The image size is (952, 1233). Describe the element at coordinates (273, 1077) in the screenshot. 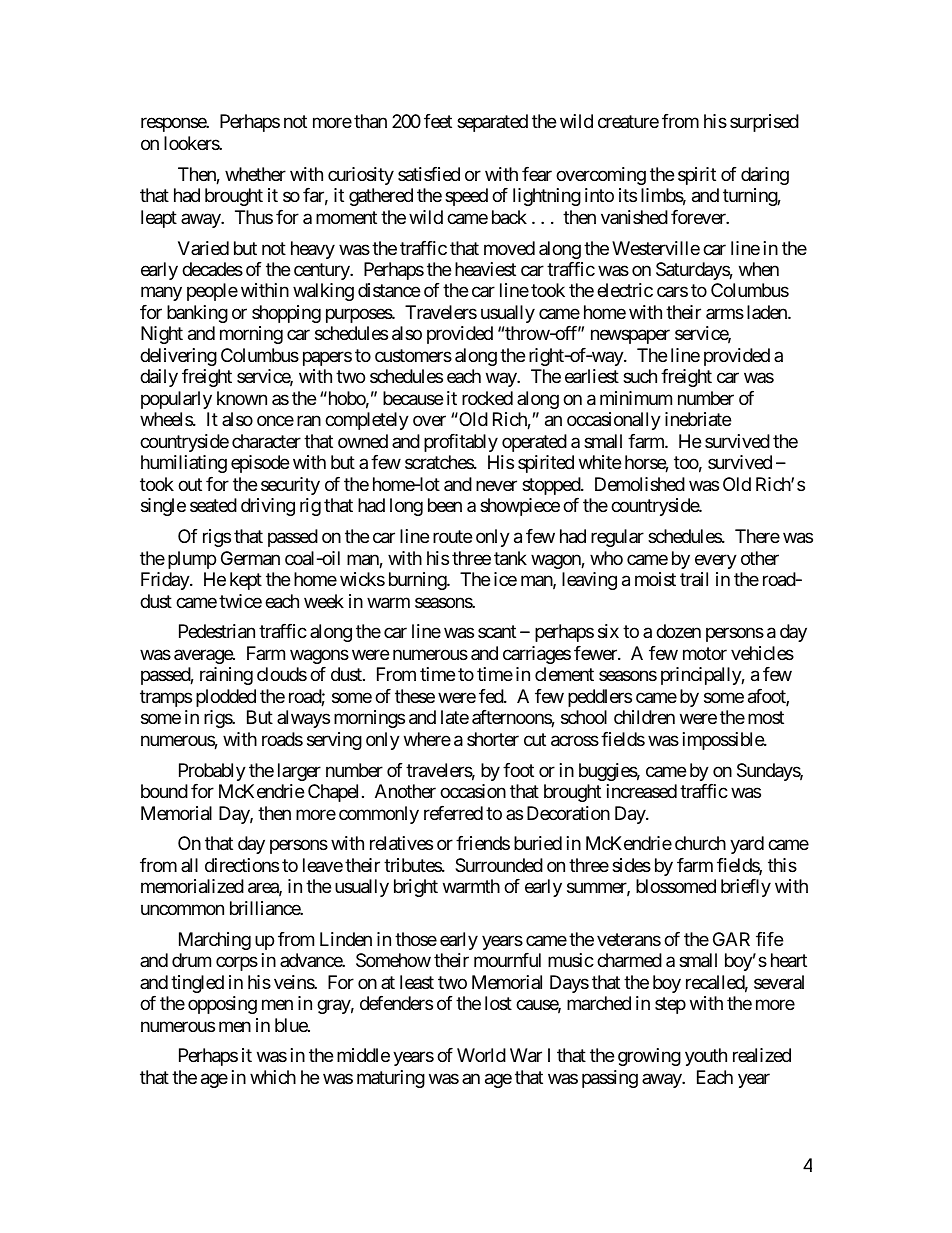

I see `which` at that location.
